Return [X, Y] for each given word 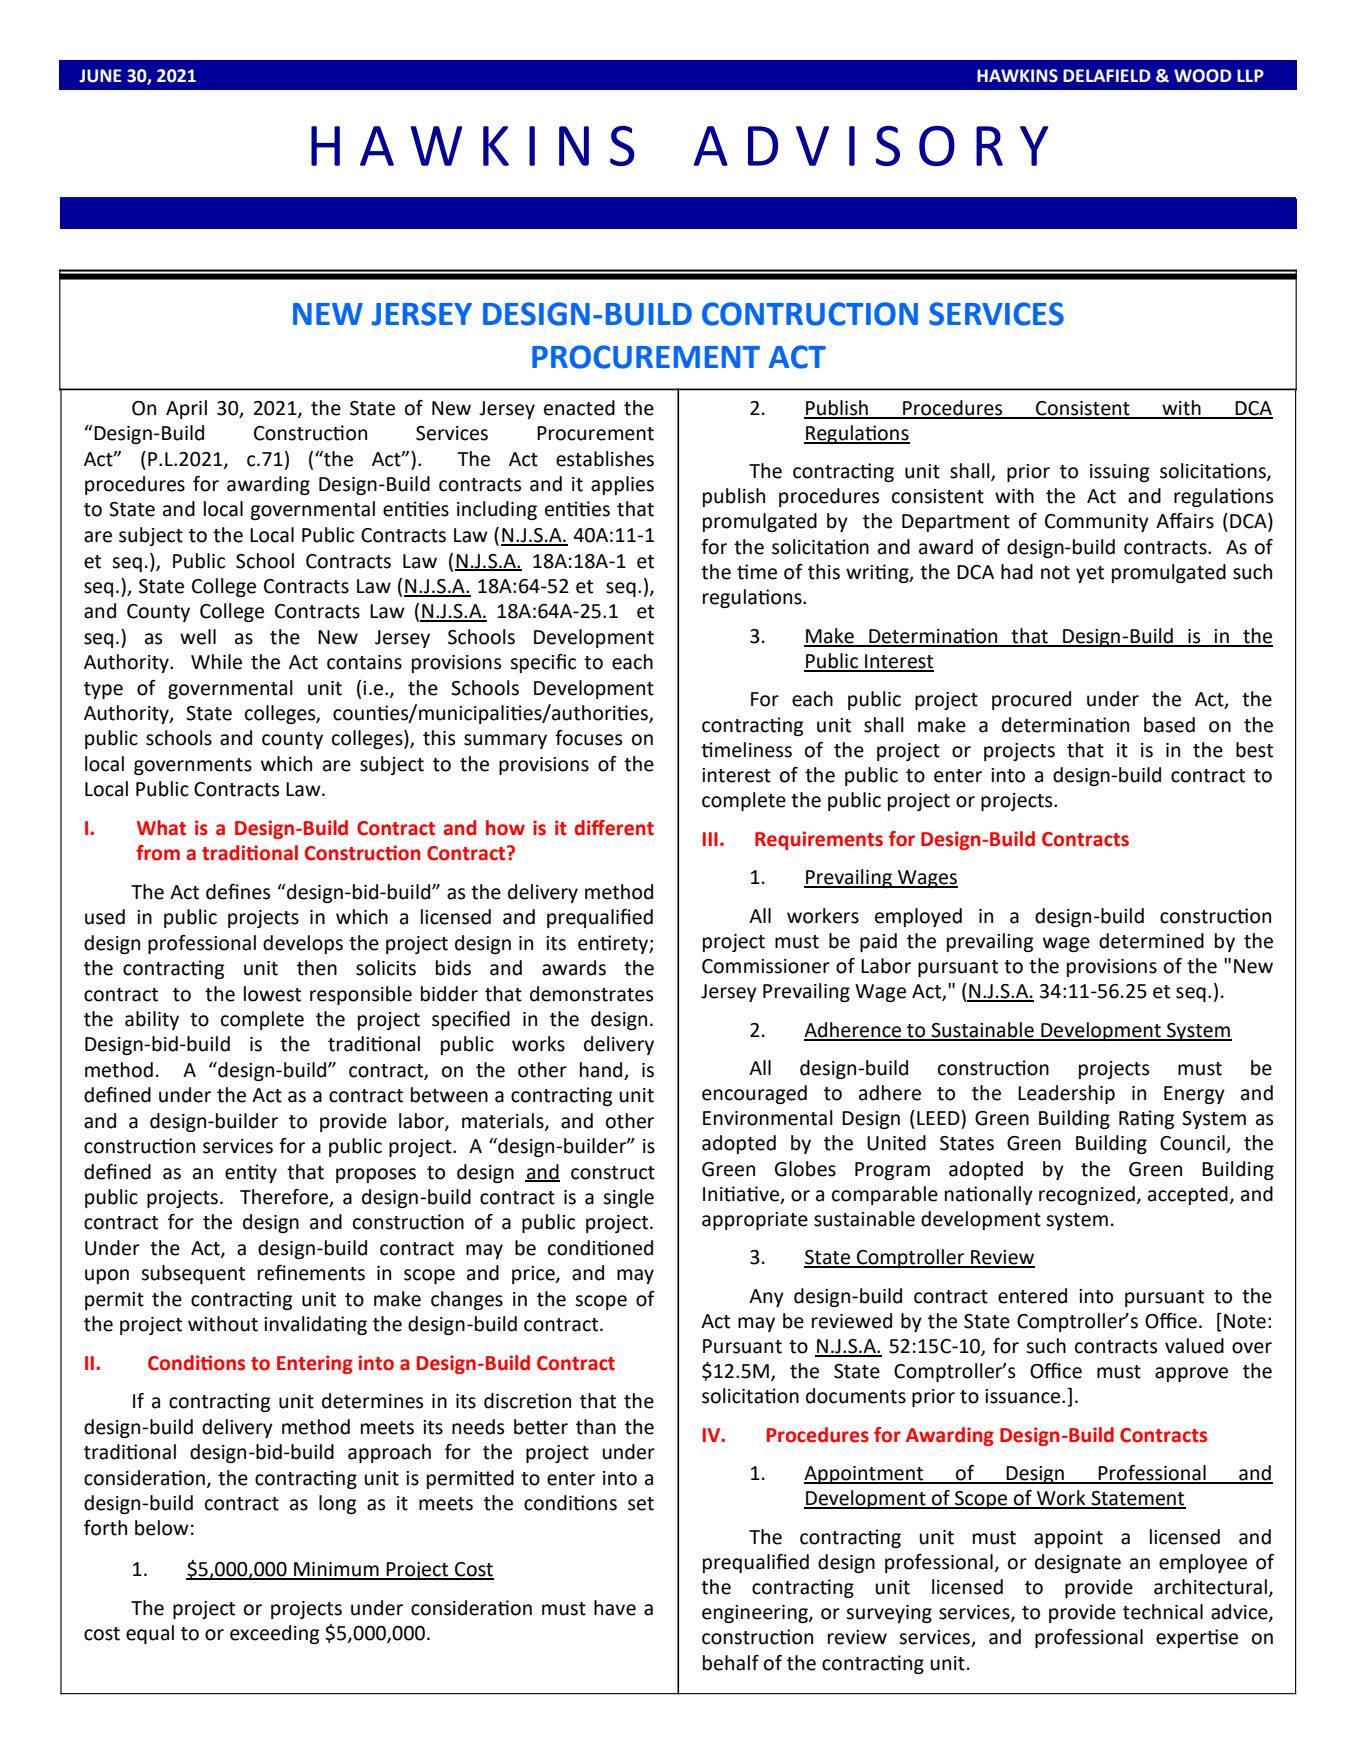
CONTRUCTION [810, 314]
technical [1163, 1612]
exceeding [275, 1634]
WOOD [1203, 76]
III [710, 839]
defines [238, 892]
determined [1151, 941]
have [615, 1608]
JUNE [100, 76]
